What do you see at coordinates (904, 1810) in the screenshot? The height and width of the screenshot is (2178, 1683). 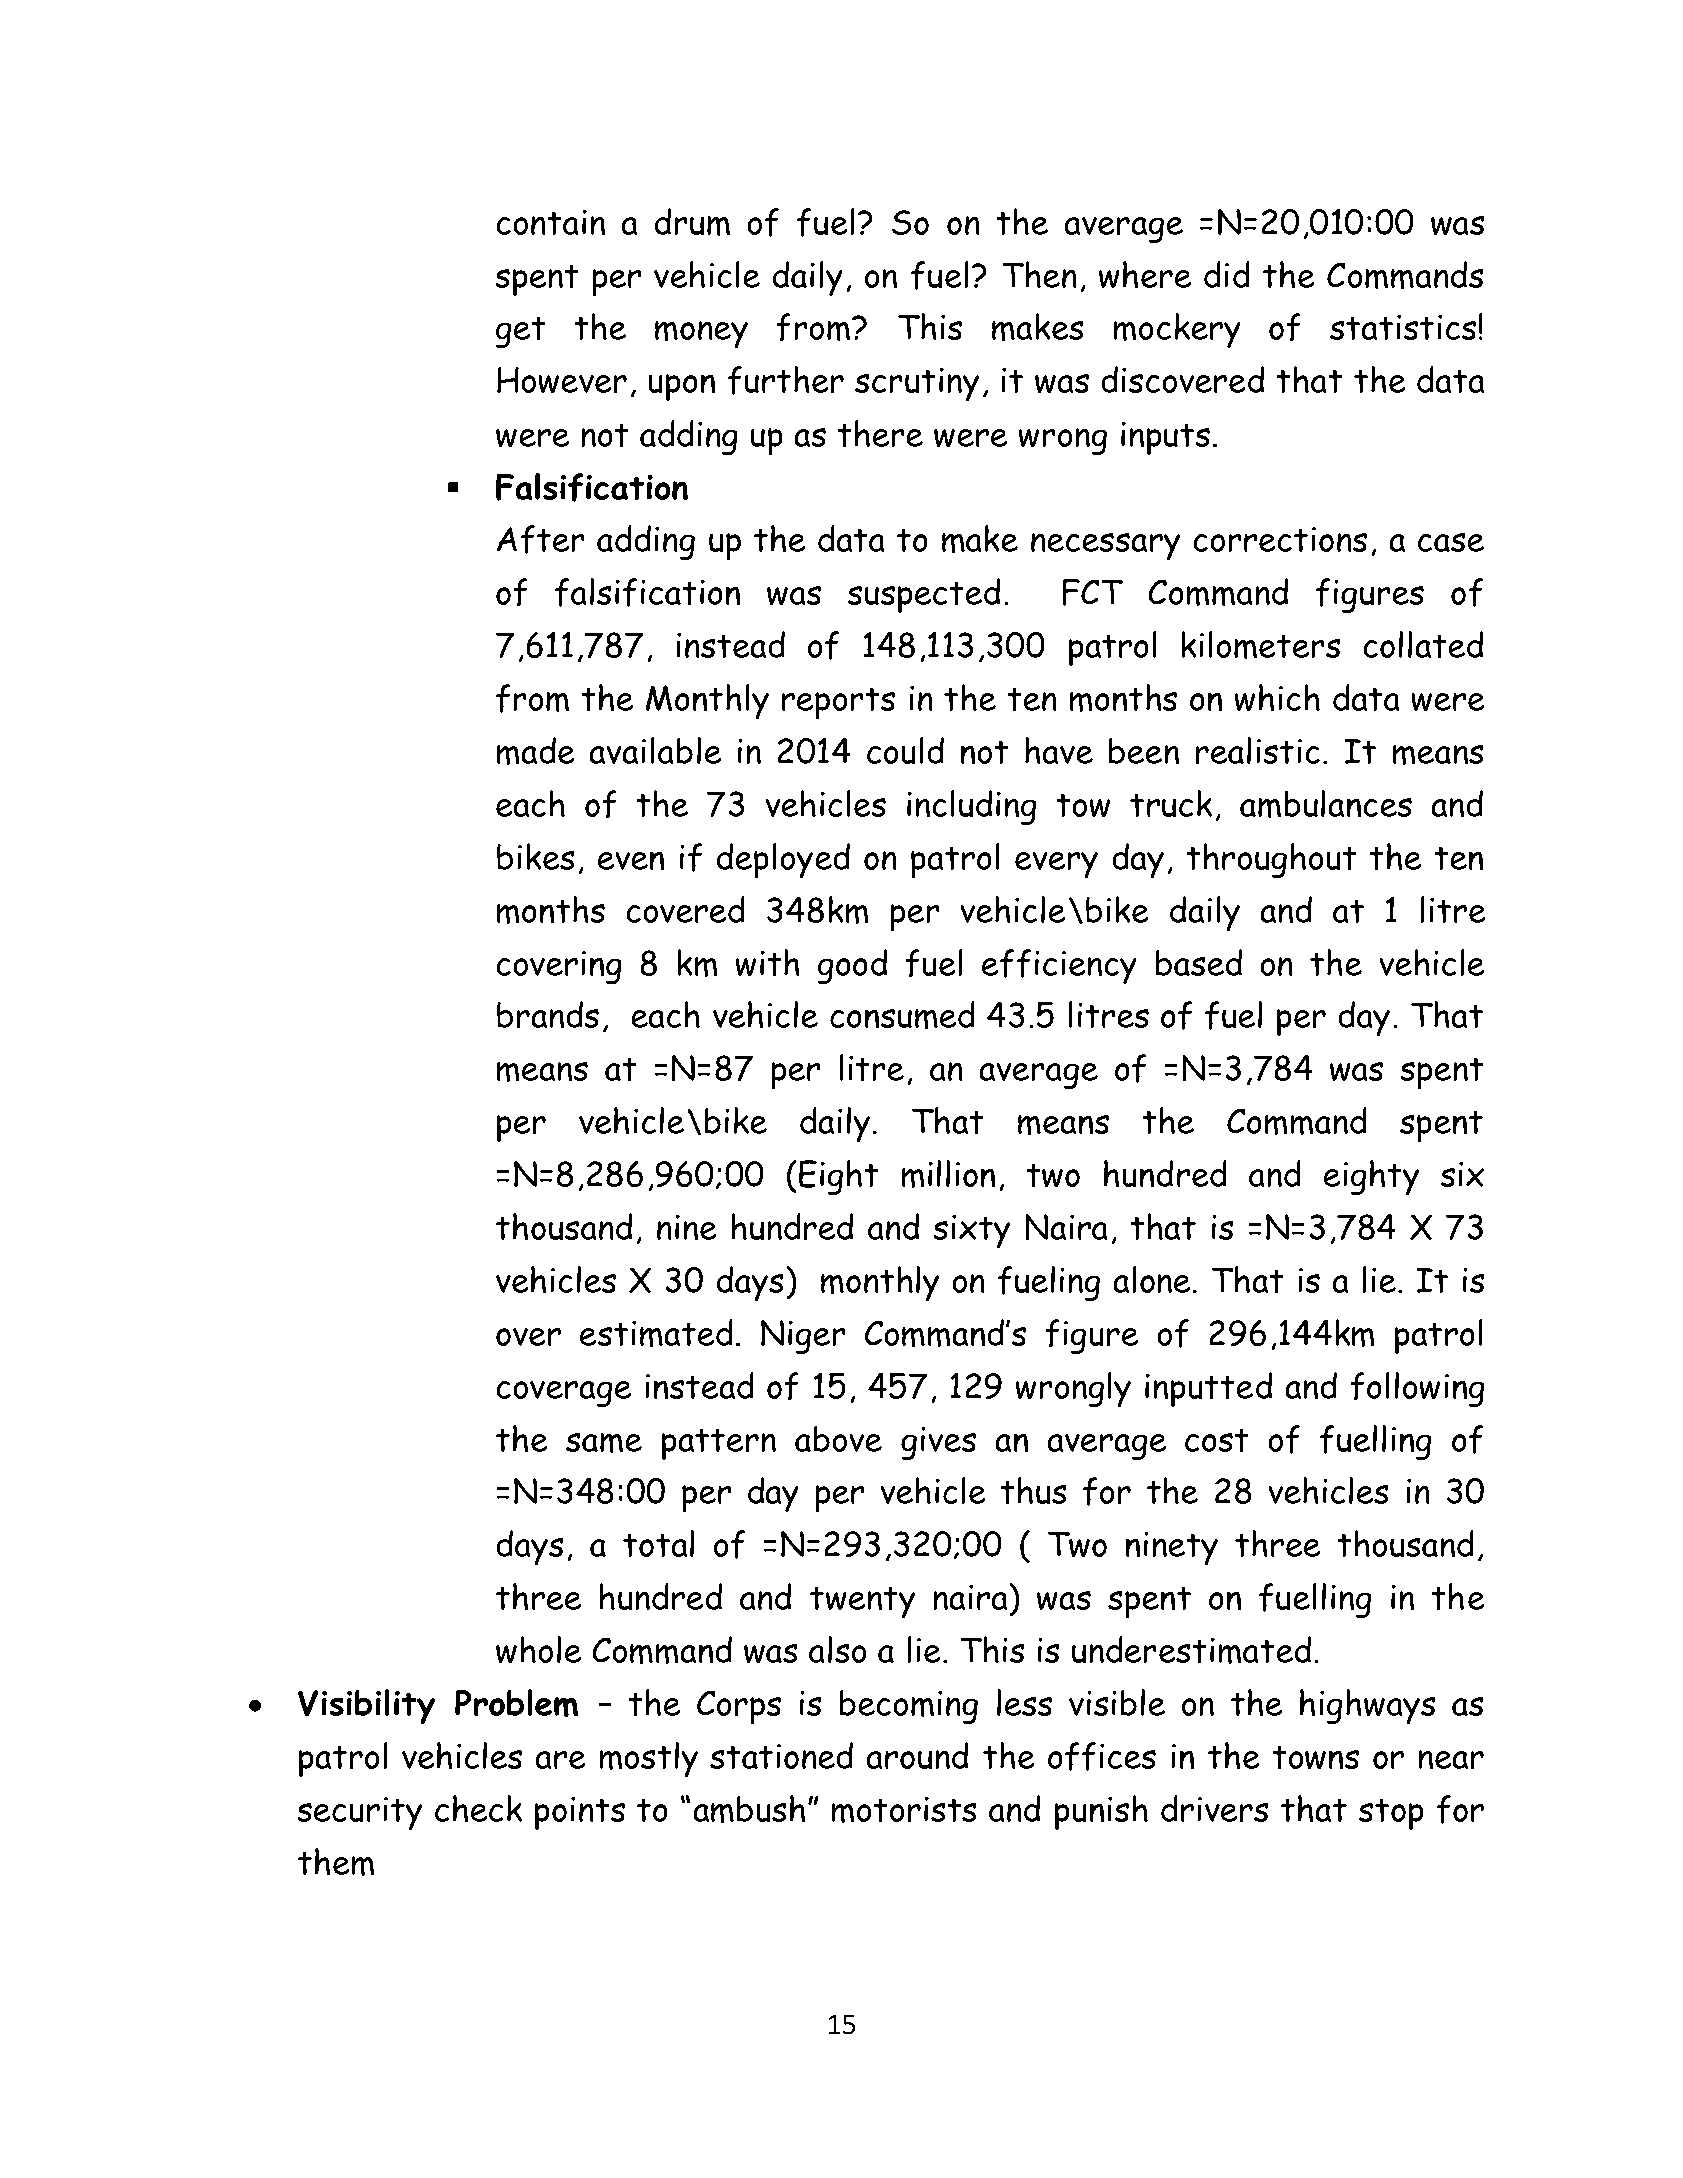 I see `motorists` at bounding box center [904, 1810].
